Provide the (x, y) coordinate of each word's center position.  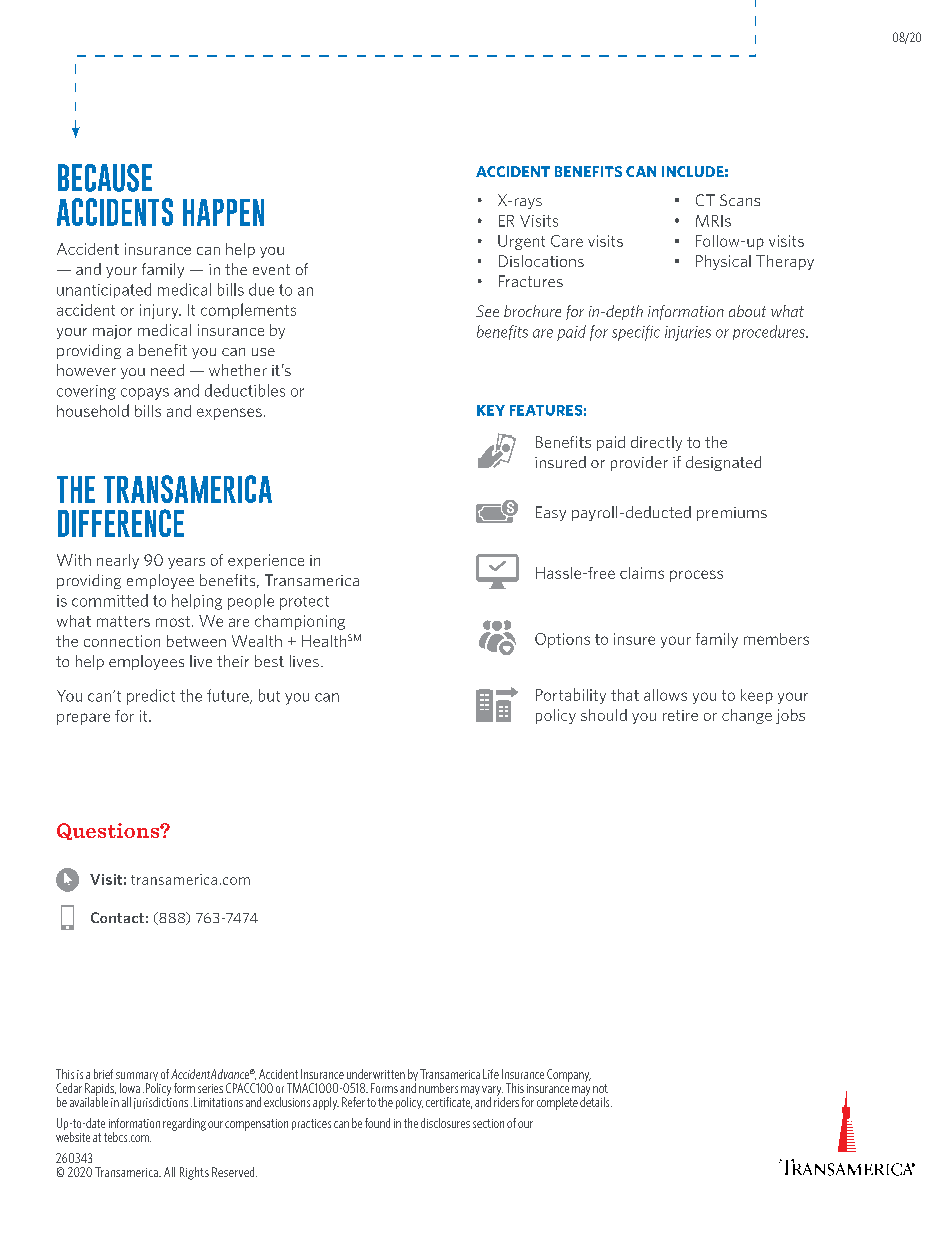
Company (569, 1075)
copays (145, 394)
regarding (184, 1124)
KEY (491, 410)
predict (151, 697)
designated (723, 463)
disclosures (445, 1123)
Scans (740, 200)
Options (562, 640)
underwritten (376, 1074)
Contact (117, 917)
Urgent (521, 242)
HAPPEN (223, 212)
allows (665, 695)
